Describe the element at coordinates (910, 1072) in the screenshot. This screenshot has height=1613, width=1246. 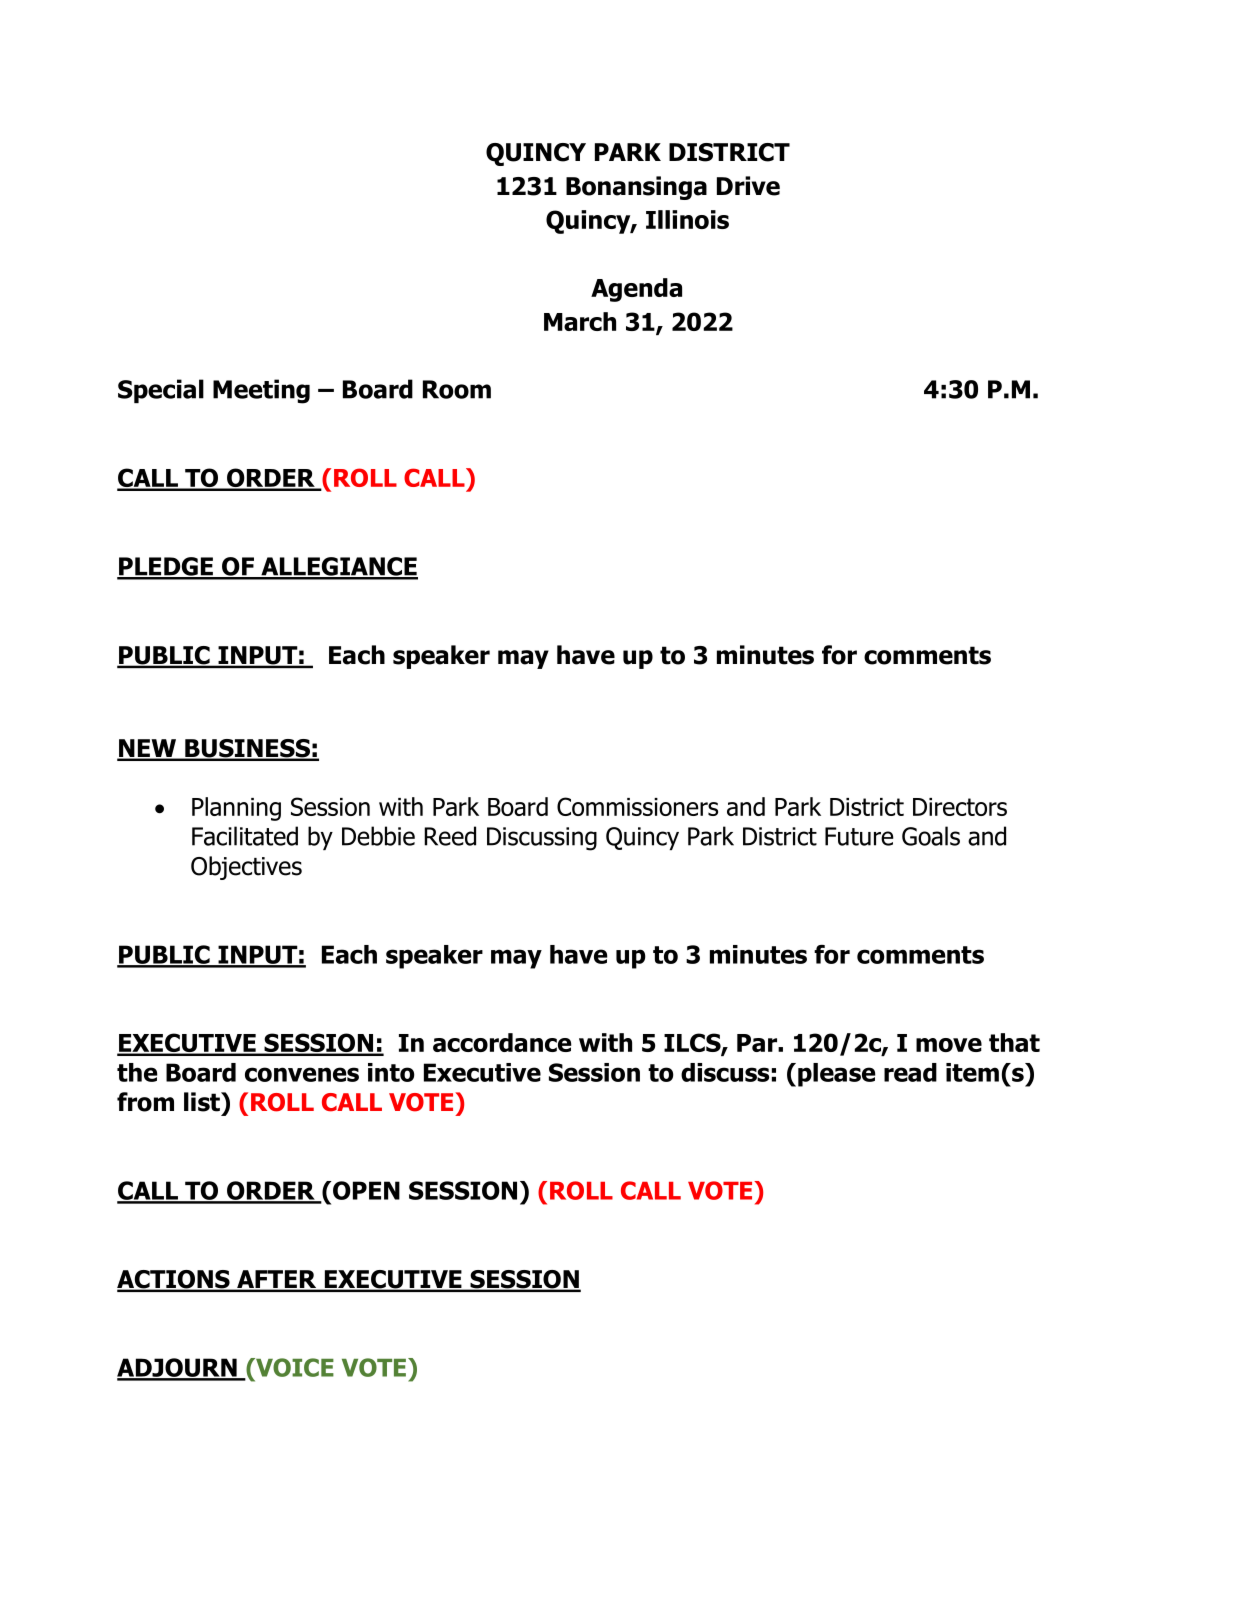
I see `read` at that location.
